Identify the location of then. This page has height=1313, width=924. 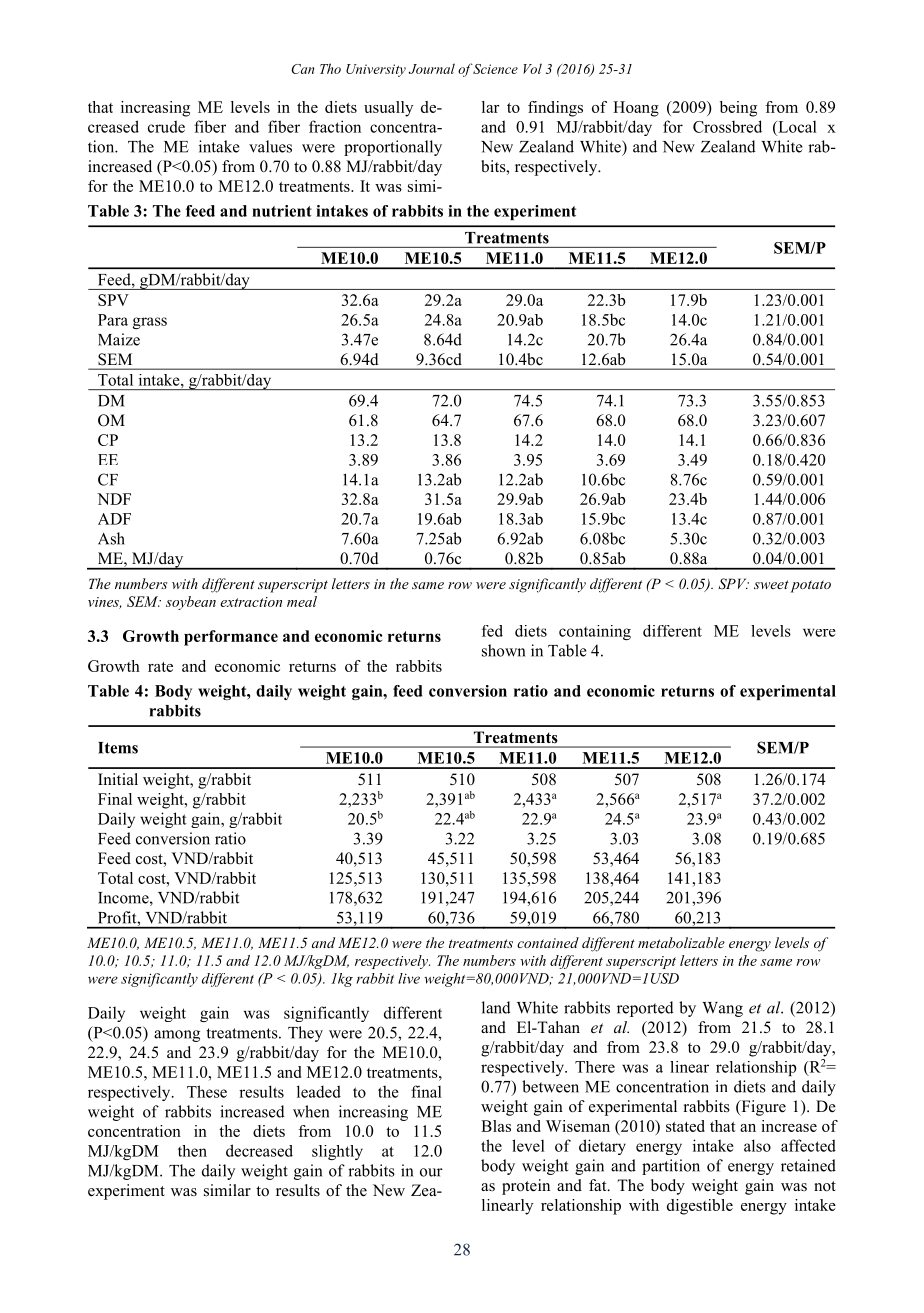
(192, 1151).
